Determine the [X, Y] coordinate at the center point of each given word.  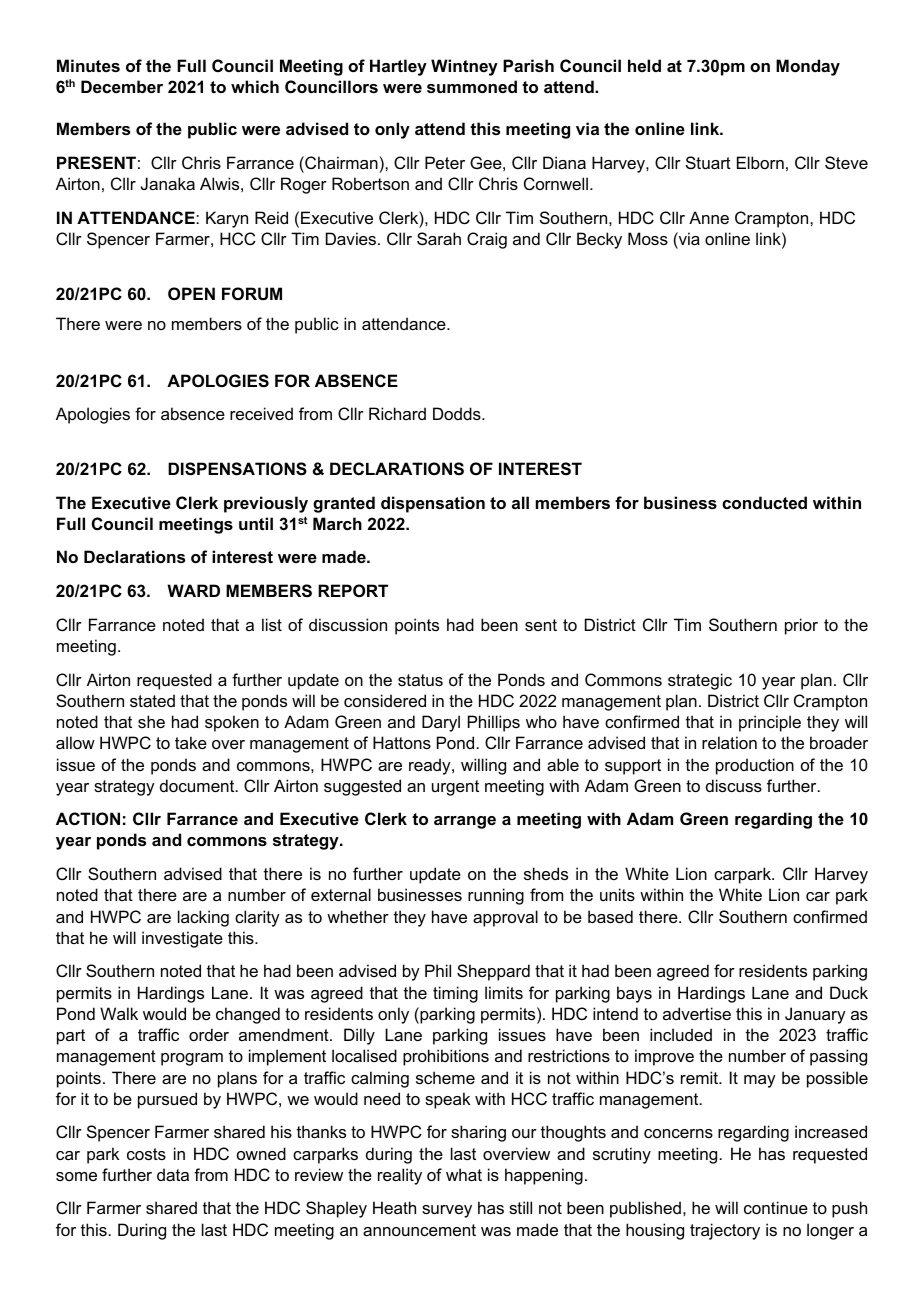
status [420, 680]
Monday [808, 67]
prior [801, 626]
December [122, 86]
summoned [472, 86]
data [173, 1174]
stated [152, 700]
